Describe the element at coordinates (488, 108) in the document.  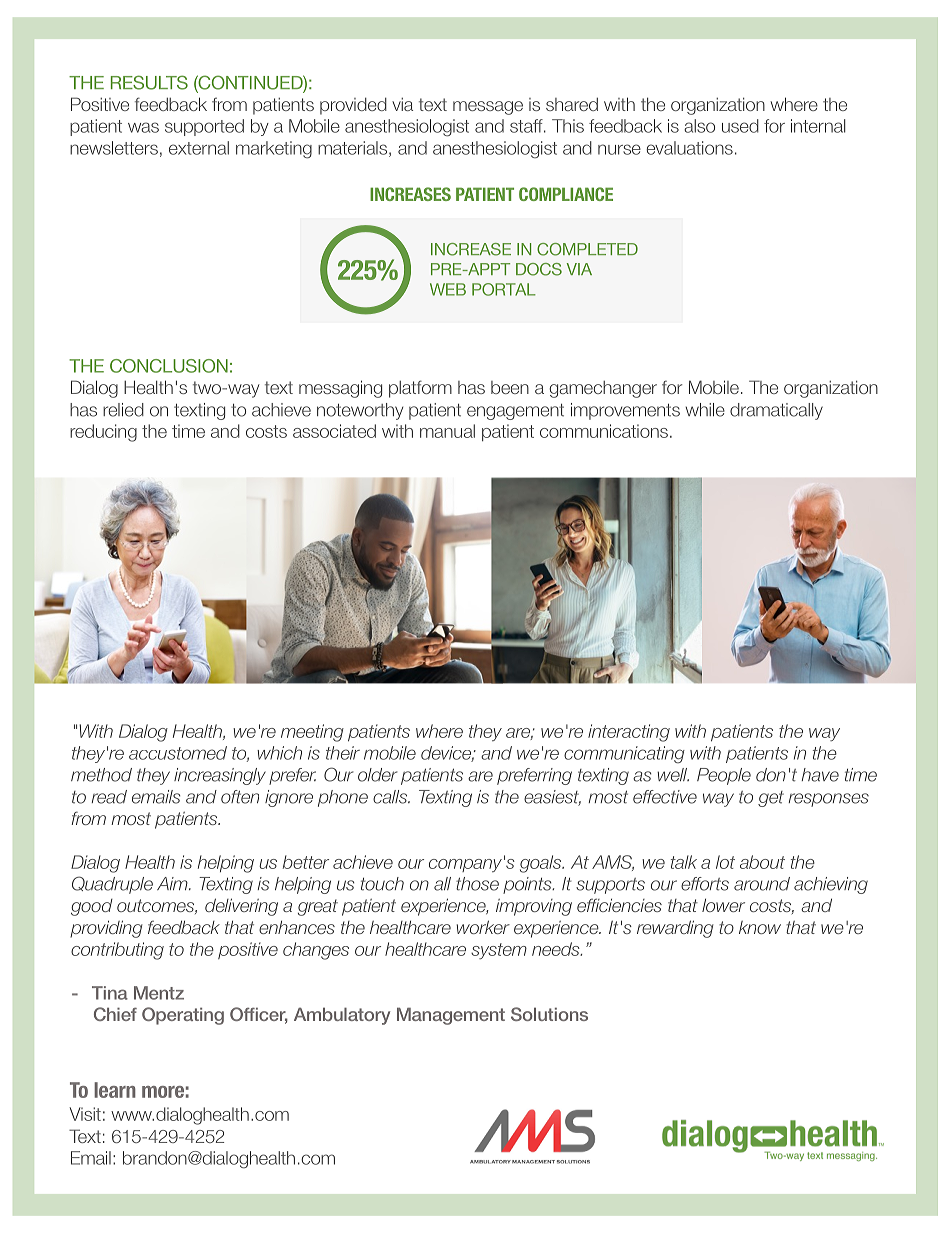
I see `message` at that location.
